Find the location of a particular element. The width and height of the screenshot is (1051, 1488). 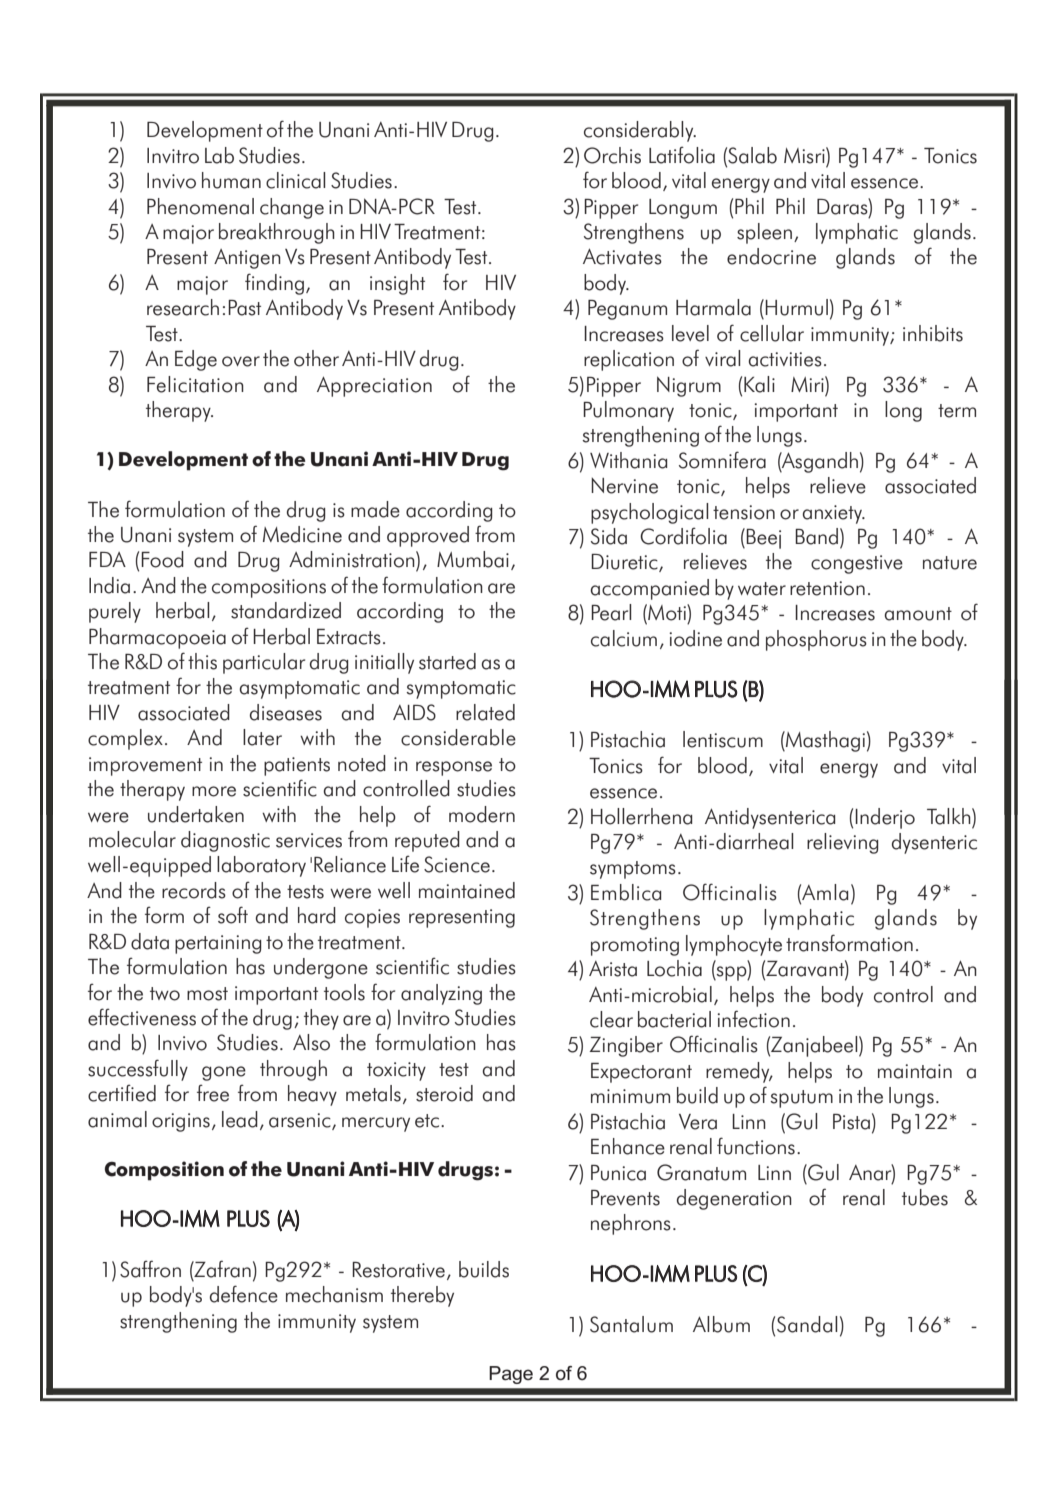

more is located at coordinates (214, 791).
